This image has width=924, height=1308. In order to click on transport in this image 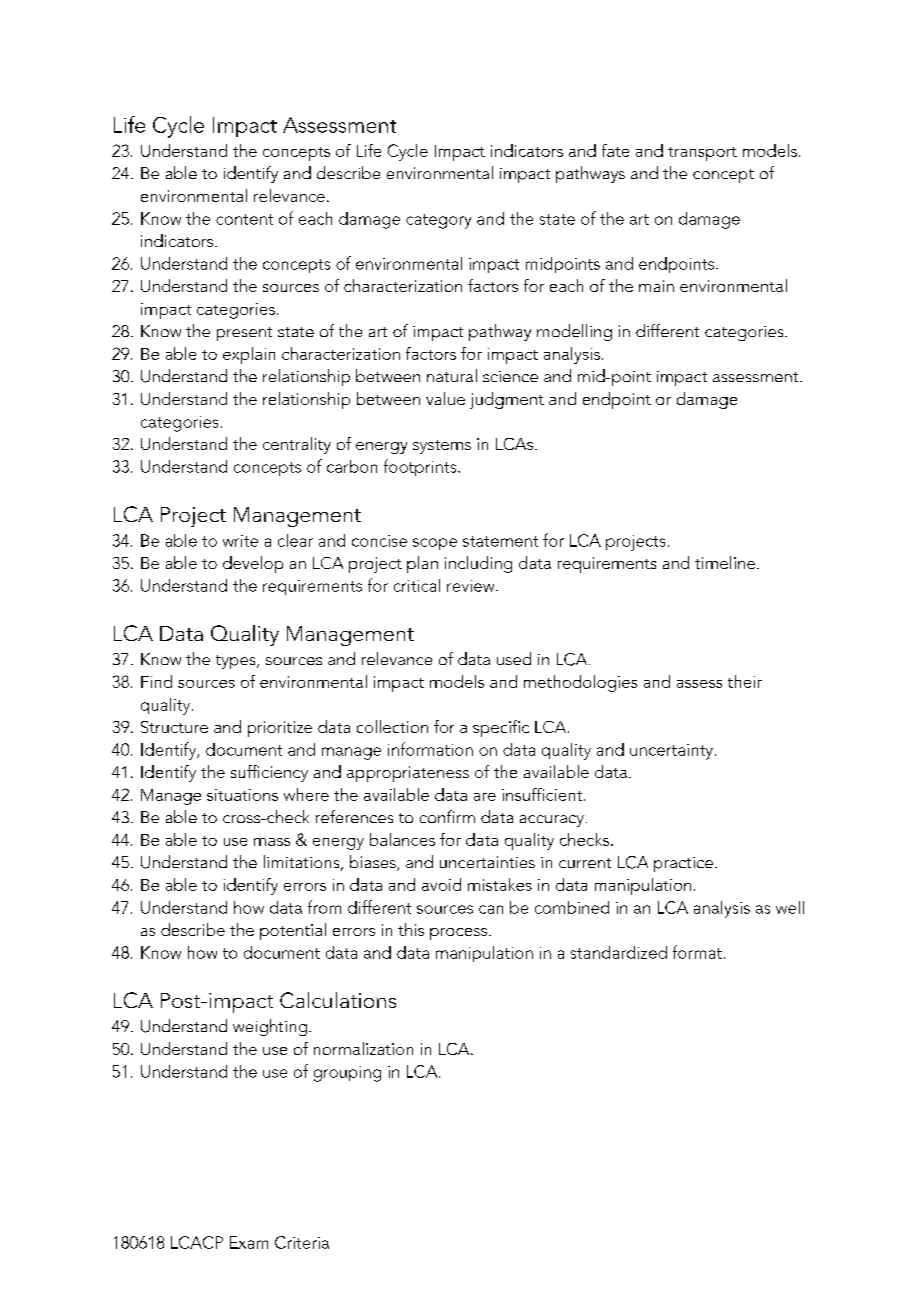, I will do `click(702, 154)`.
